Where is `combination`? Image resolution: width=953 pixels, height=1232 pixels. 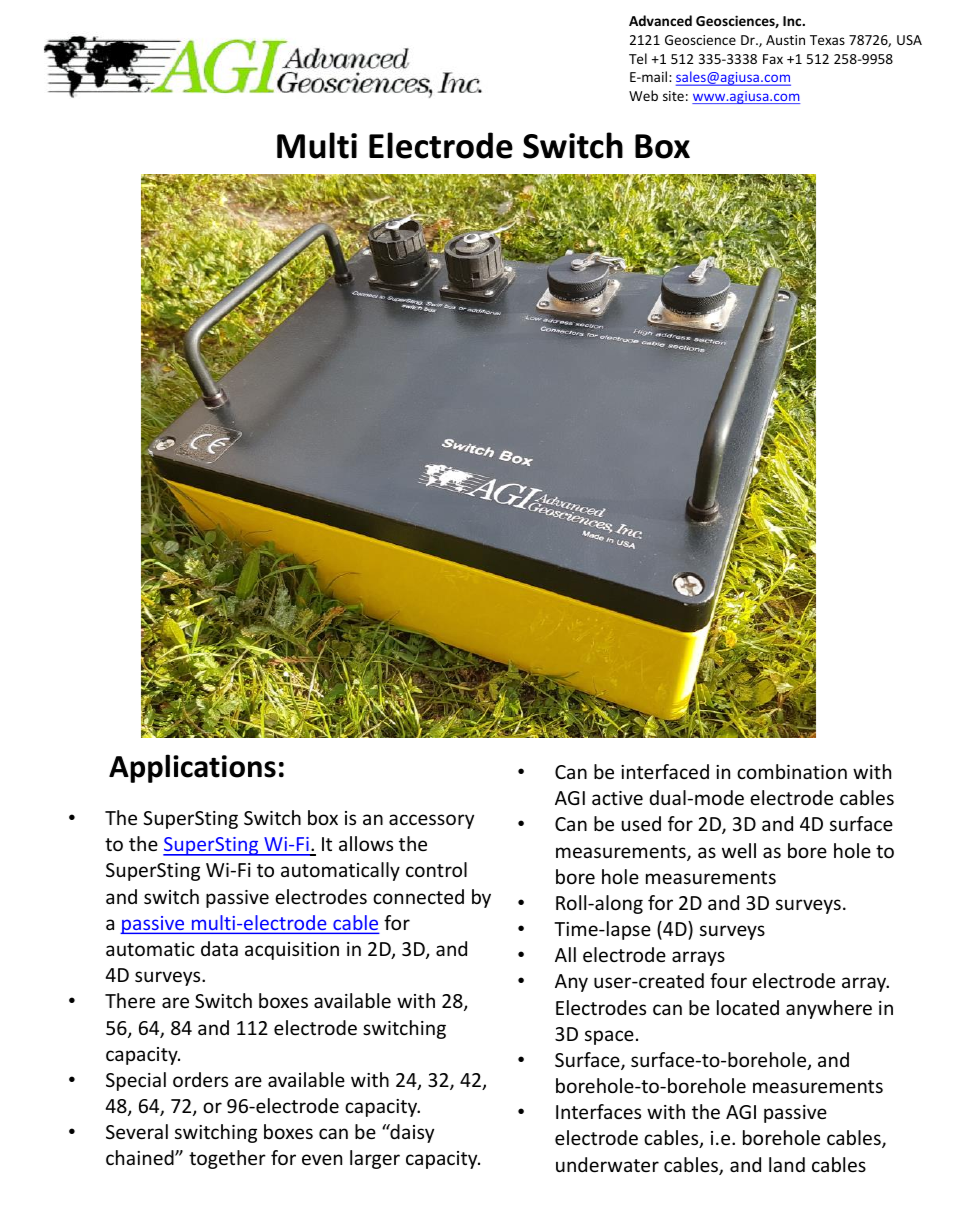
combination is located at coordinates (792, 771).
